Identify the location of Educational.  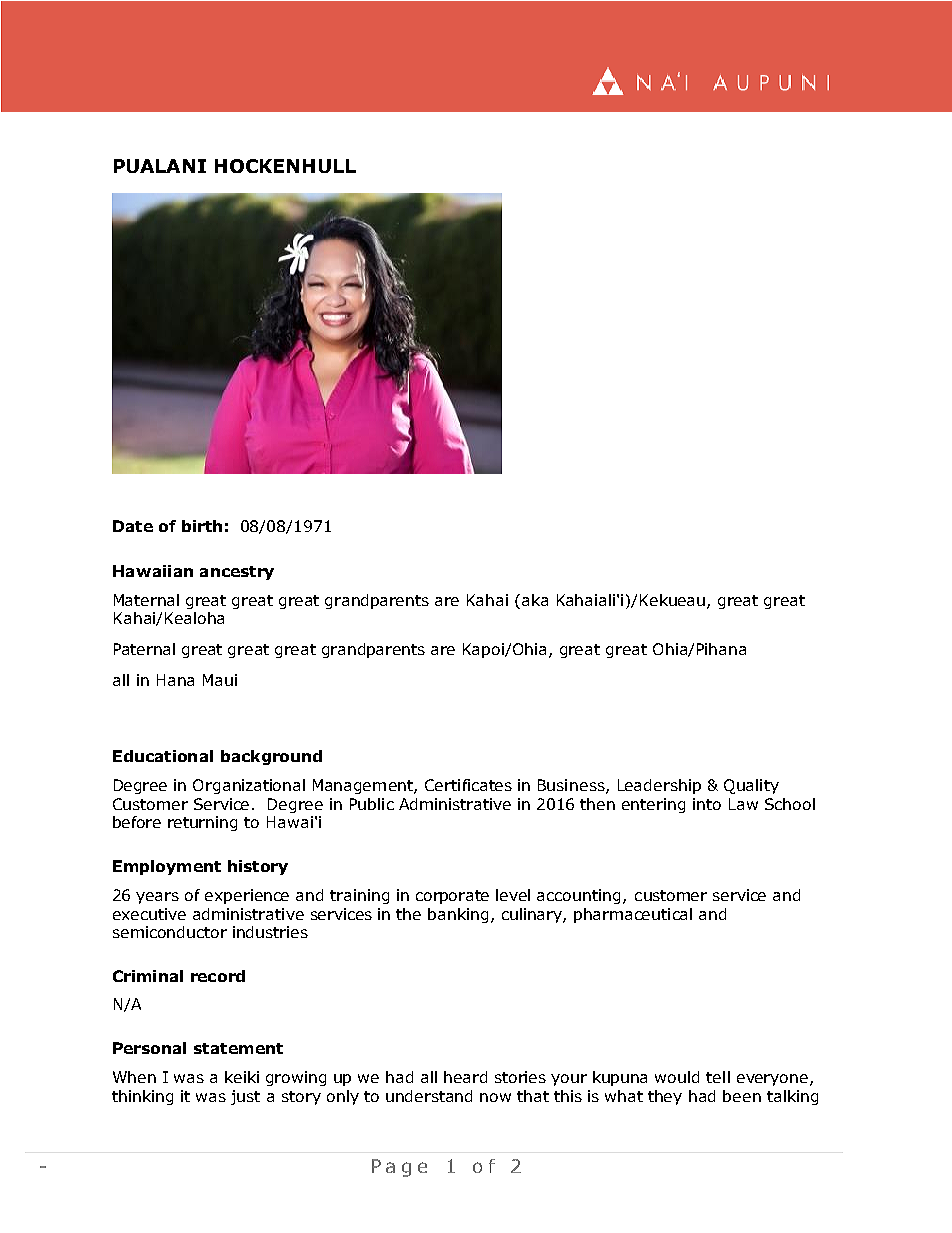
(163, 756).
